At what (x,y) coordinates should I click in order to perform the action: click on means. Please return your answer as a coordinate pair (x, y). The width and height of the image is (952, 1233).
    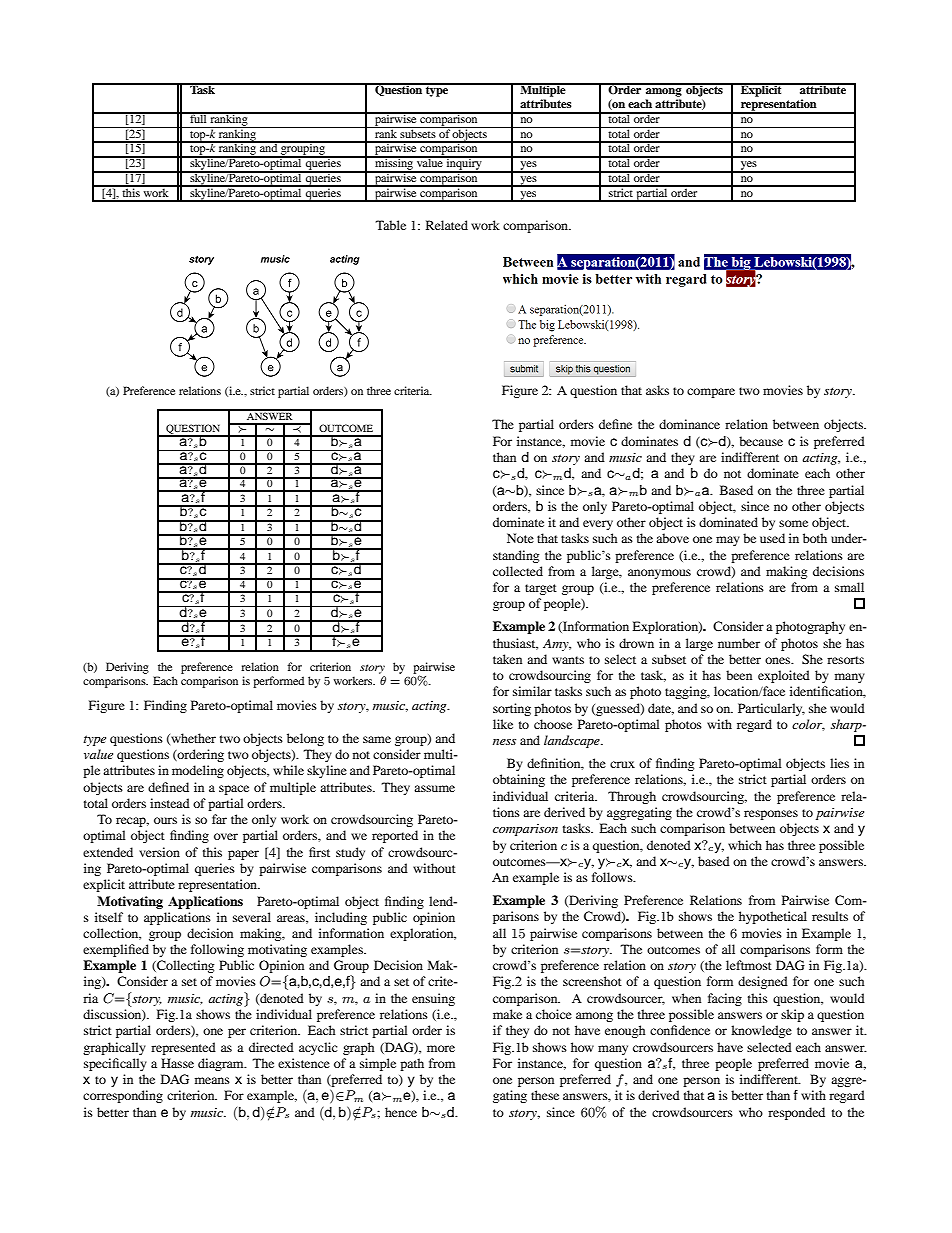
    Looking at the image, I should click on (212, 1080).
